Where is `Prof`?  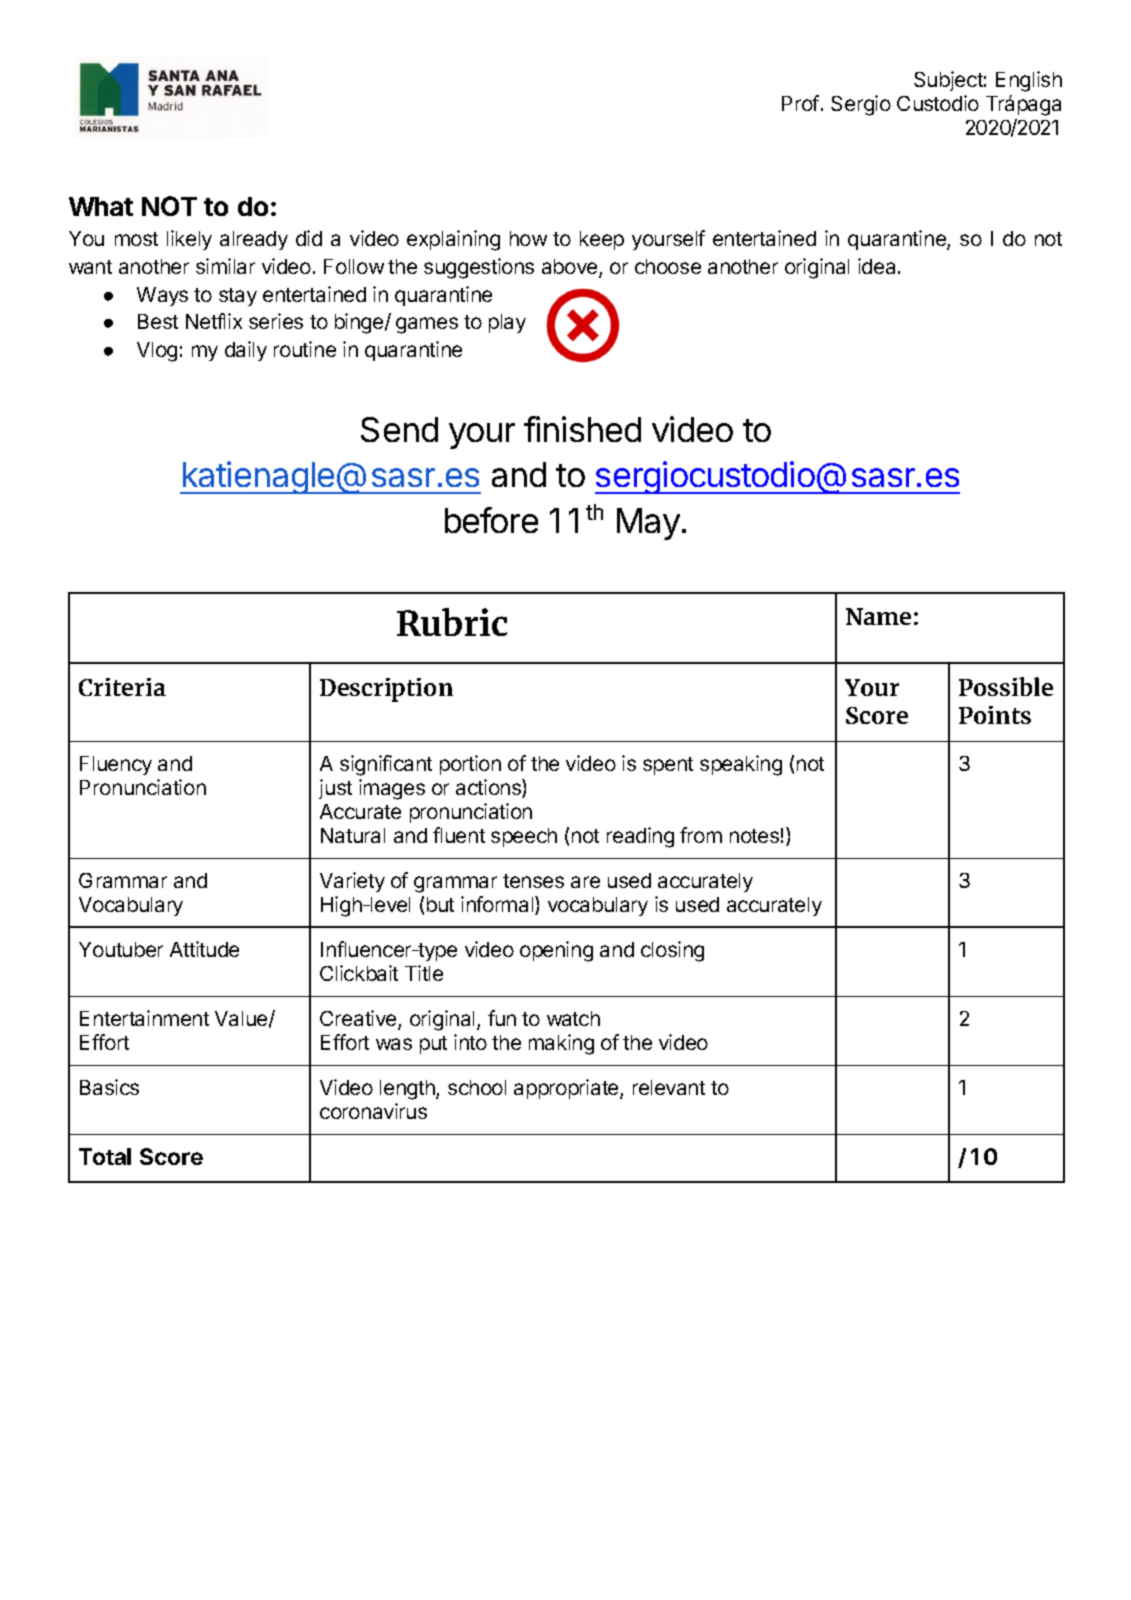 Prof is located at coordinates (800, 103).
